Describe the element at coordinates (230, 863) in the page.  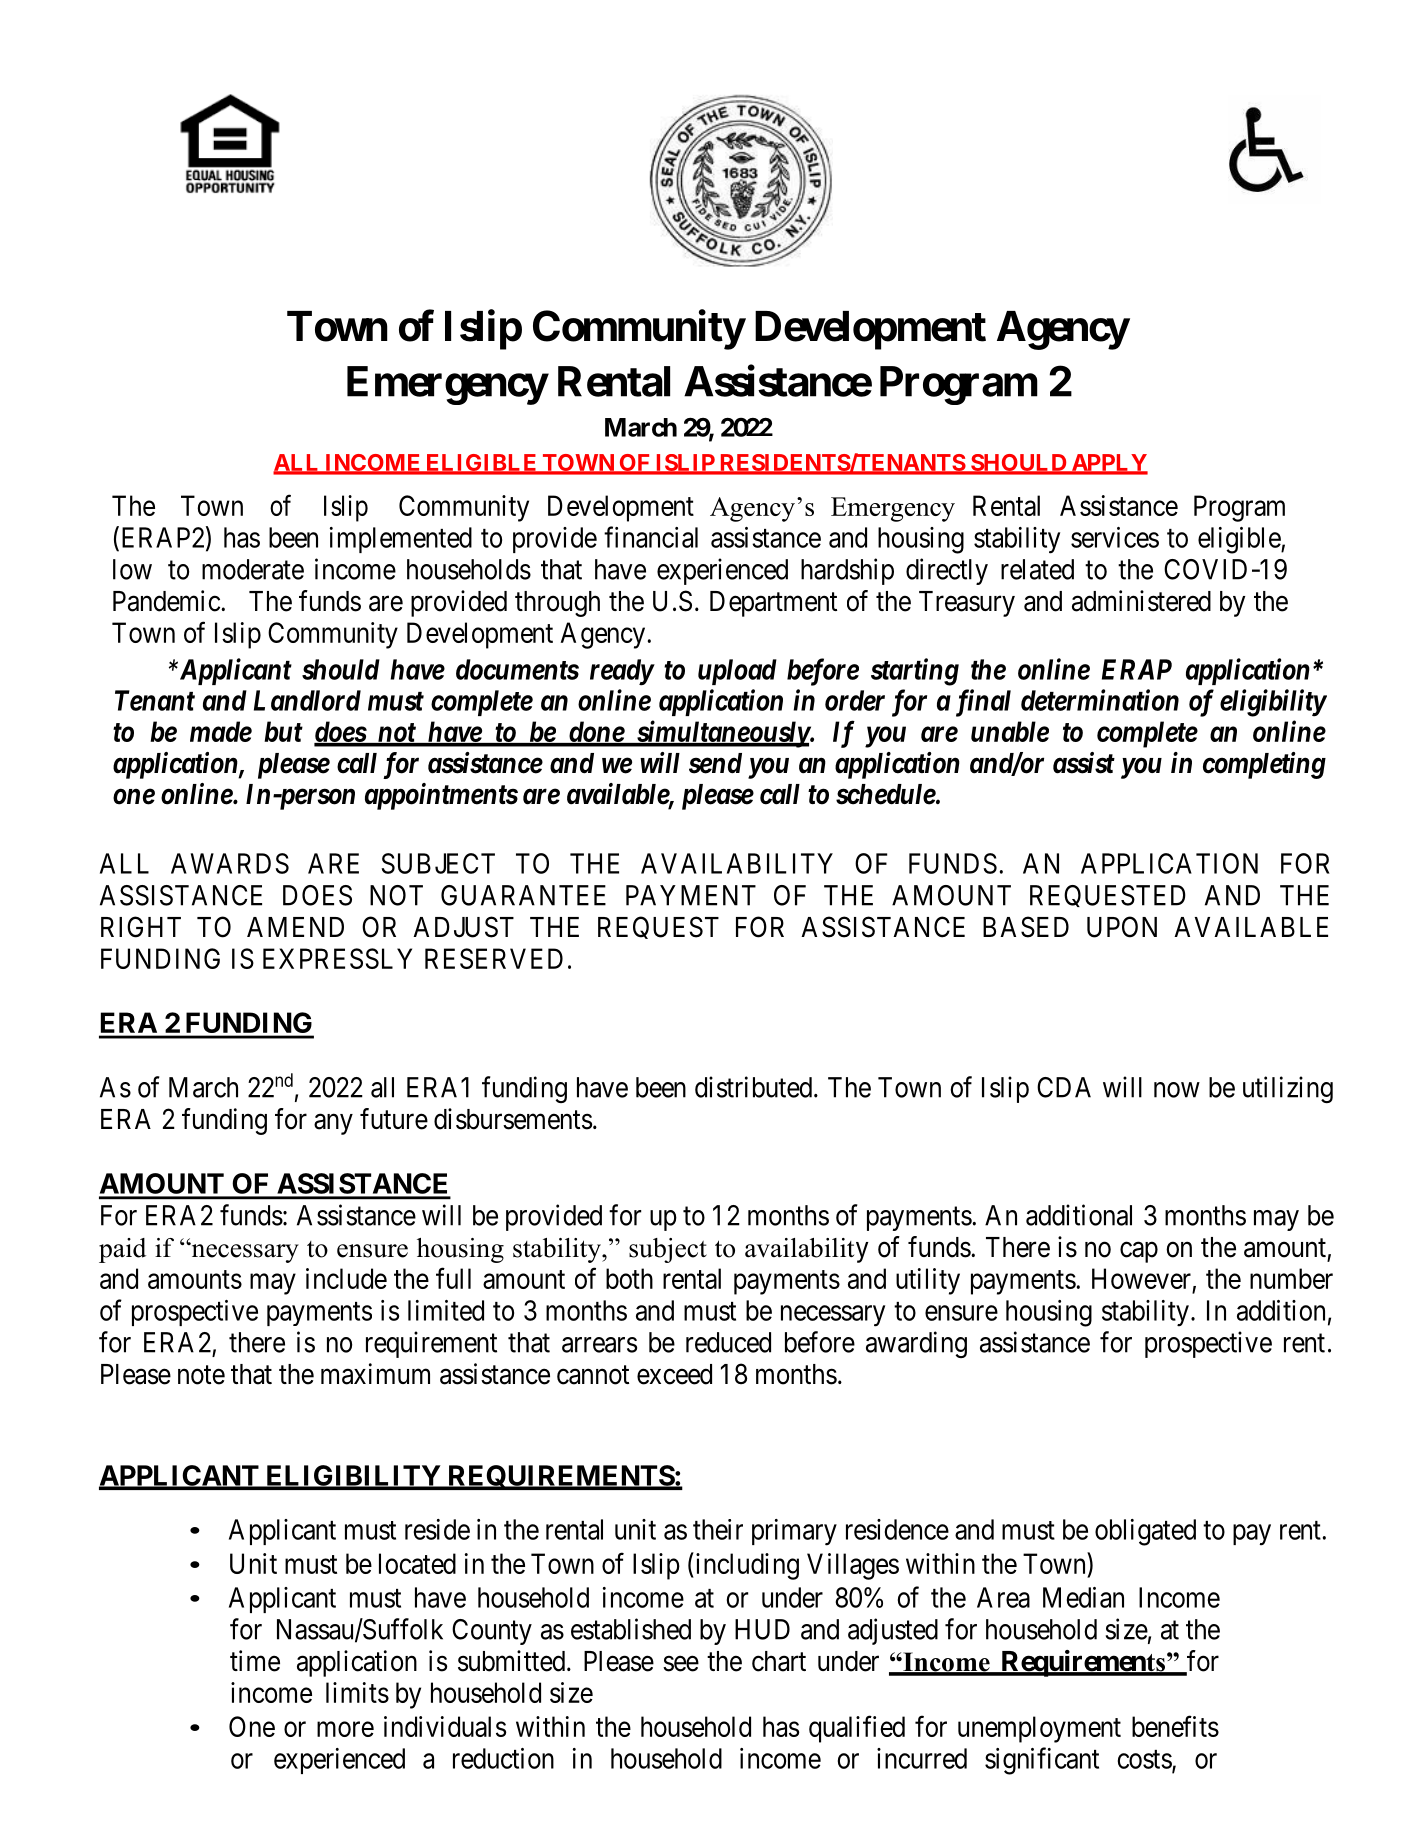
I see `AWARDS` at that location.
